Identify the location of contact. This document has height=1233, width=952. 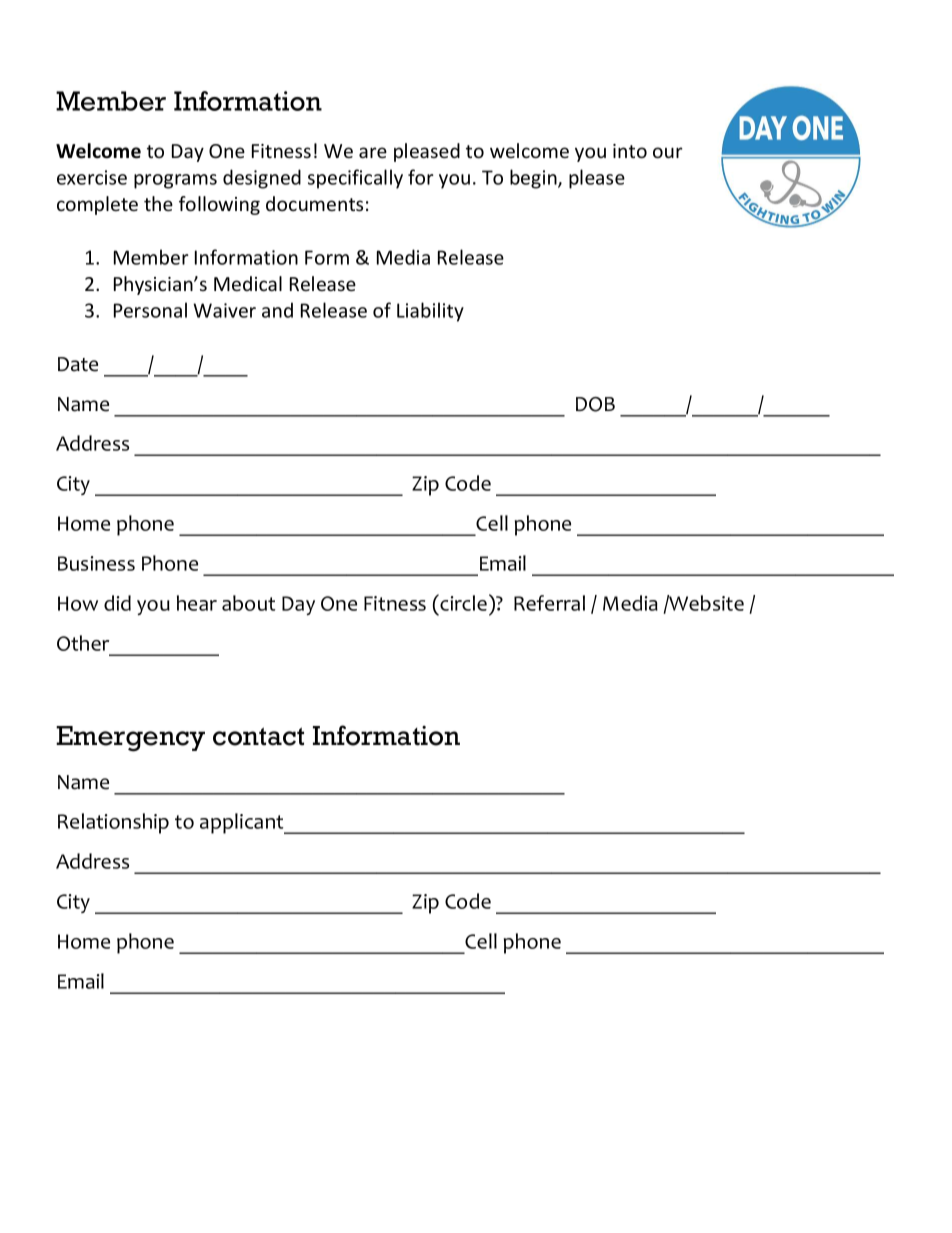
(258, 736).
